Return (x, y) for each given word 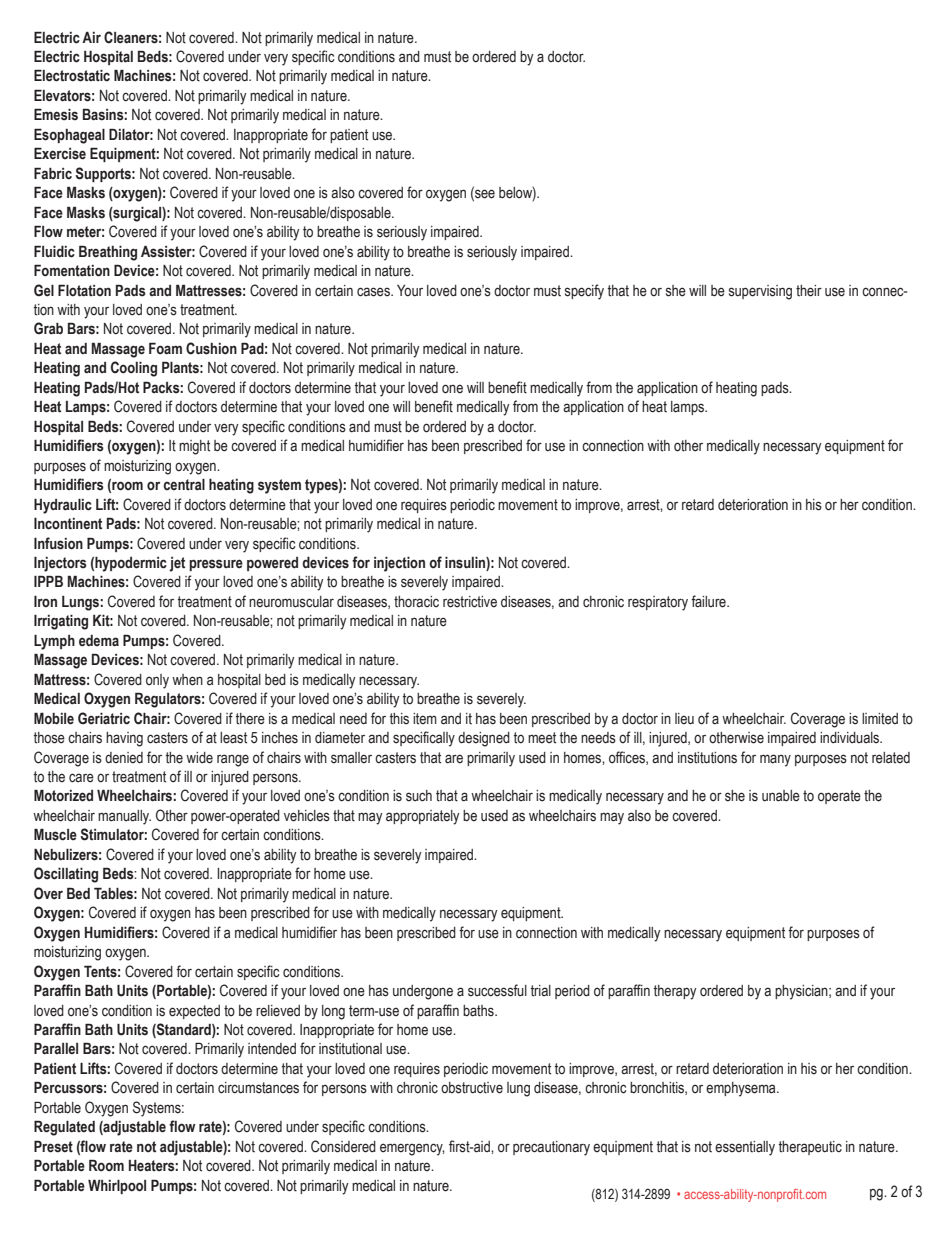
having (124, 739)
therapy (675, 992)
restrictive (470, 602)
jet (177, 564)
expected (194, 1012)
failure (709, 601)
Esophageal (69, 136)
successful (497, 990)
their (809, 291)
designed (484, 739)
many (775, 760)
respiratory (658, 603)
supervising (760, 292)
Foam (165, 348)
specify (584, 292)
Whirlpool (117, 1186)
